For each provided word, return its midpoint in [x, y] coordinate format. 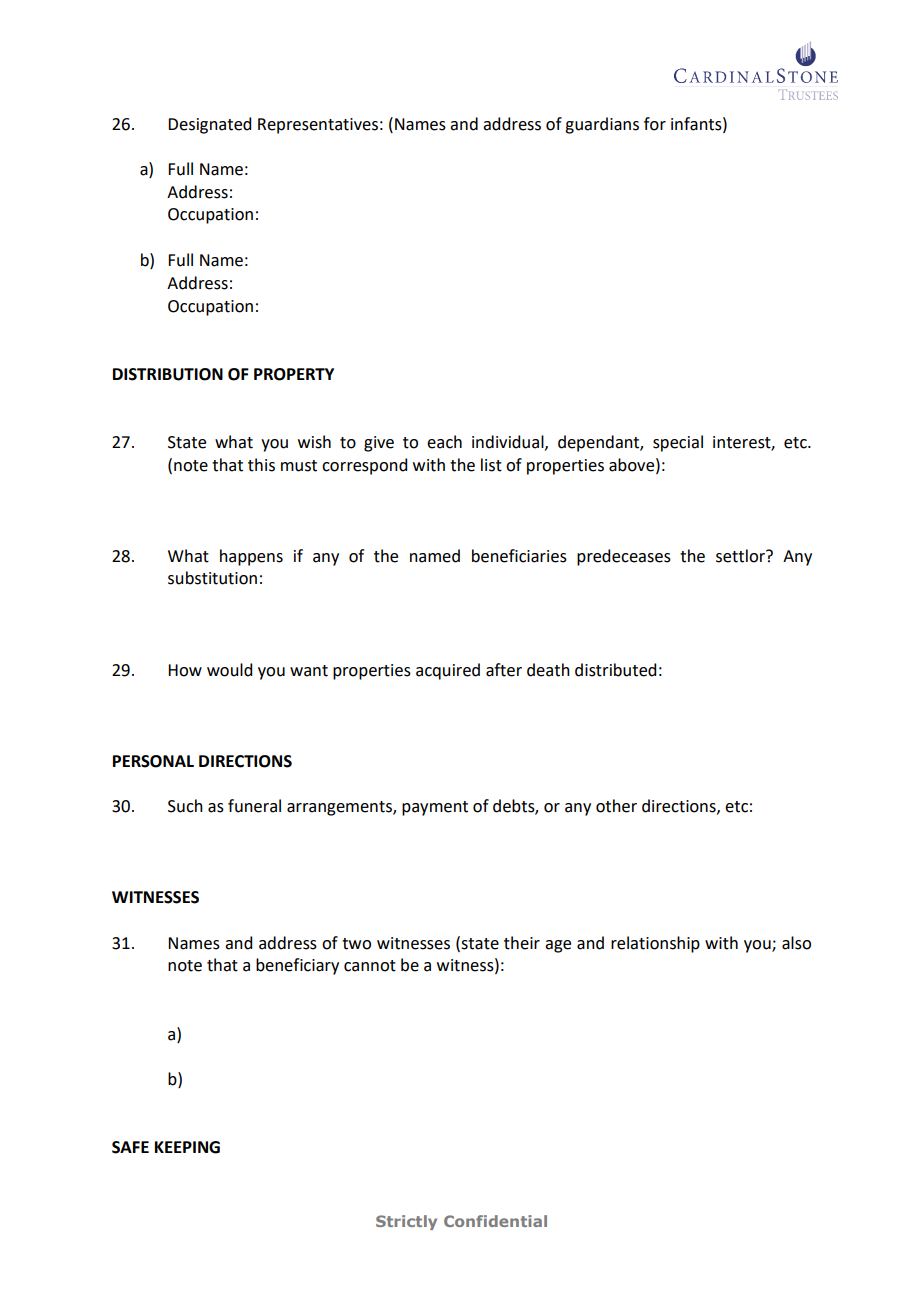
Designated [209, 125]
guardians [602, 125]
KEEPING [187, 1147]
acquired [448, 671]
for [655, 124]
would [229, 670]
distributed [615, 670]
